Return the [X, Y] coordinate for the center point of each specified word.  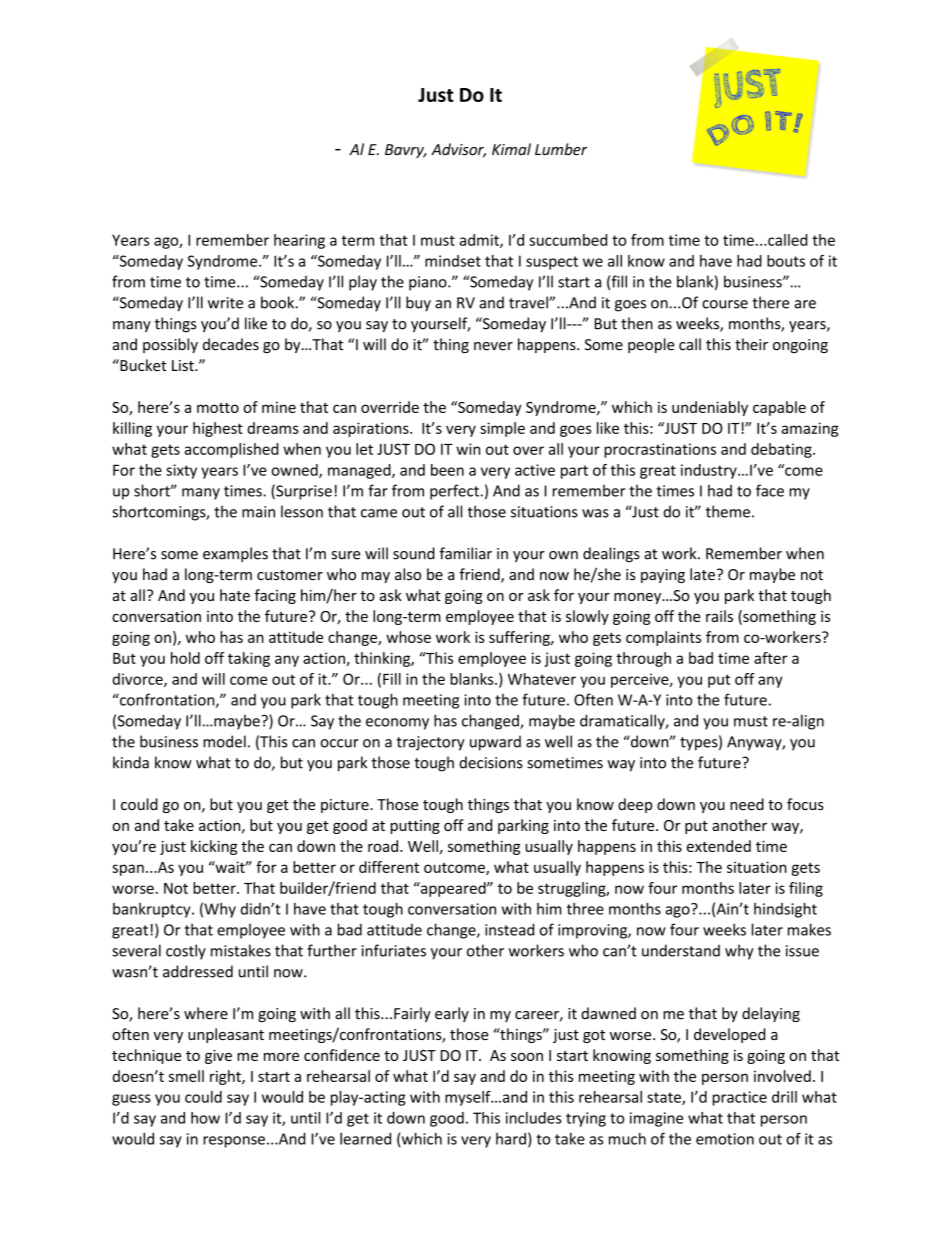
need [747, 804]
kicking [214, 847]
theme [728, 511]
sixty [181, 471]
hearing [299, 241]
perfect [454, 492]
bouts [786, 261]
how [205, 1118]
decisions [491, 762]
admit [480, 241]
